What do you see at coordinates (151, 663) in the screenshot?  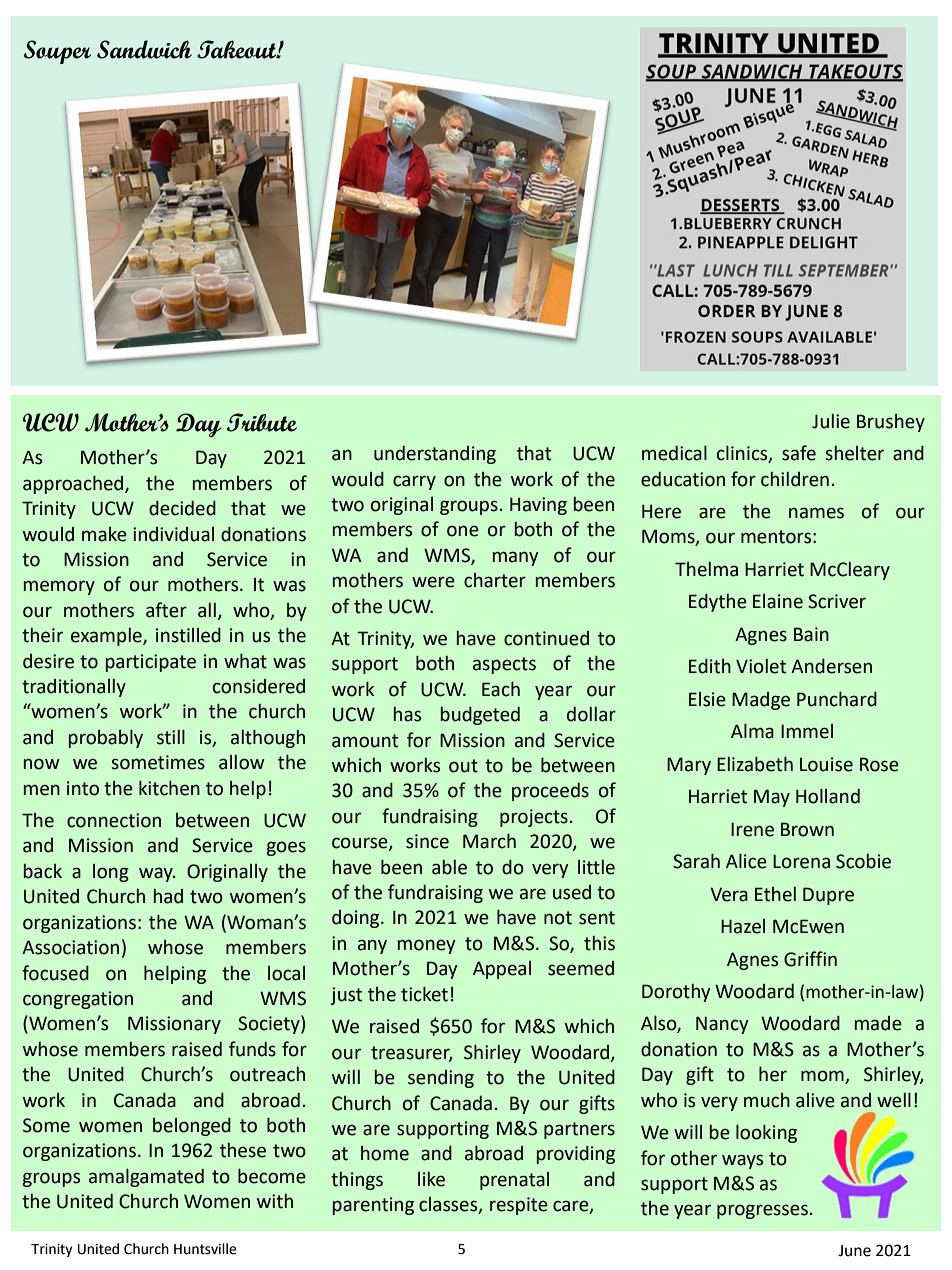 I see `participate` at bounding box center [151, 663].
